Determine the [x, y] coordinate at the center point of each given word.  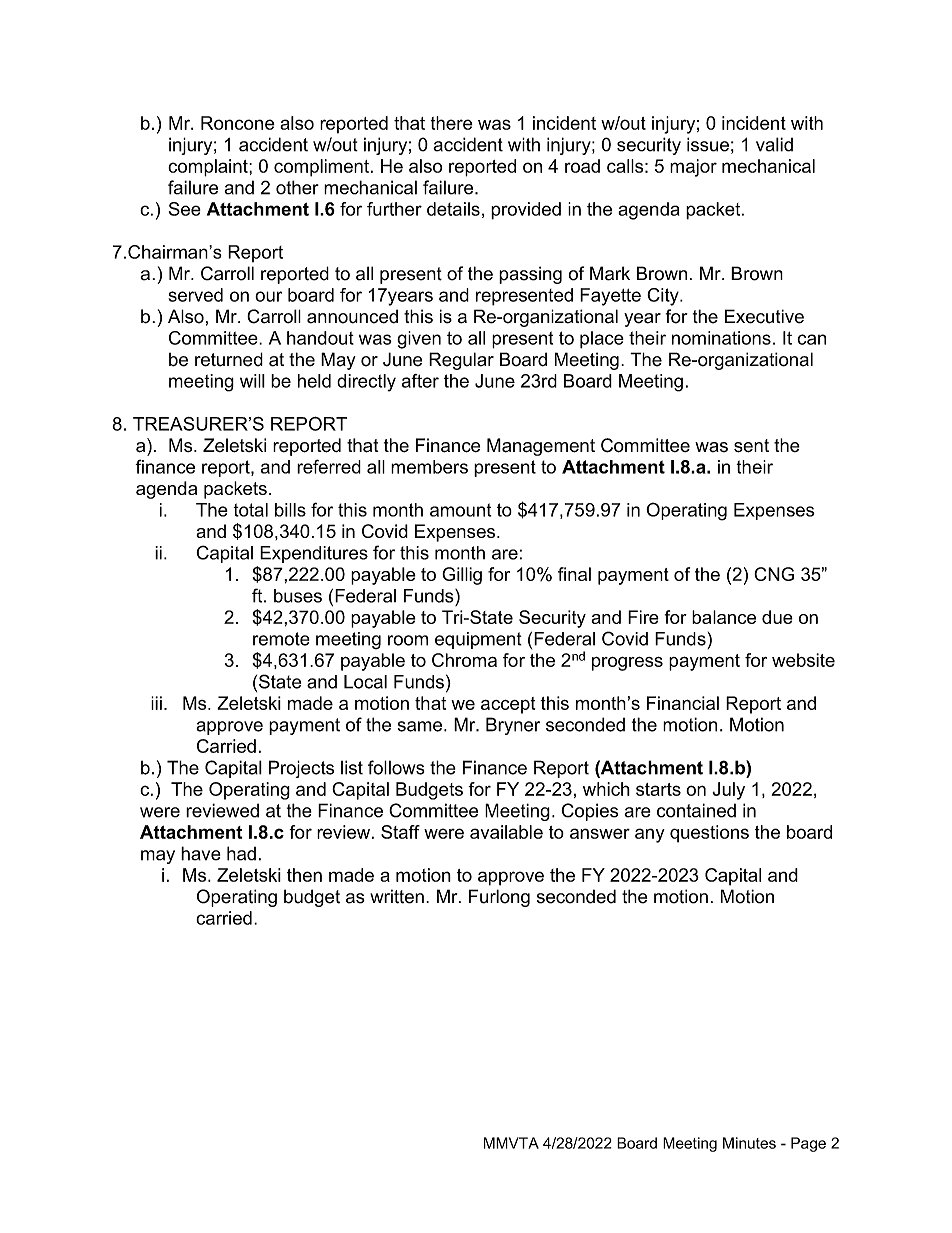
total [250, 510]
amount [461, 510]
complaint [209, 168]
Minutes [749, 1143]
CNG [774, 574]
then [304, 875]
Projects [301, 769]
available [506, 832]
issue [708, 144]
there [451, 123]
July [728, 791]
